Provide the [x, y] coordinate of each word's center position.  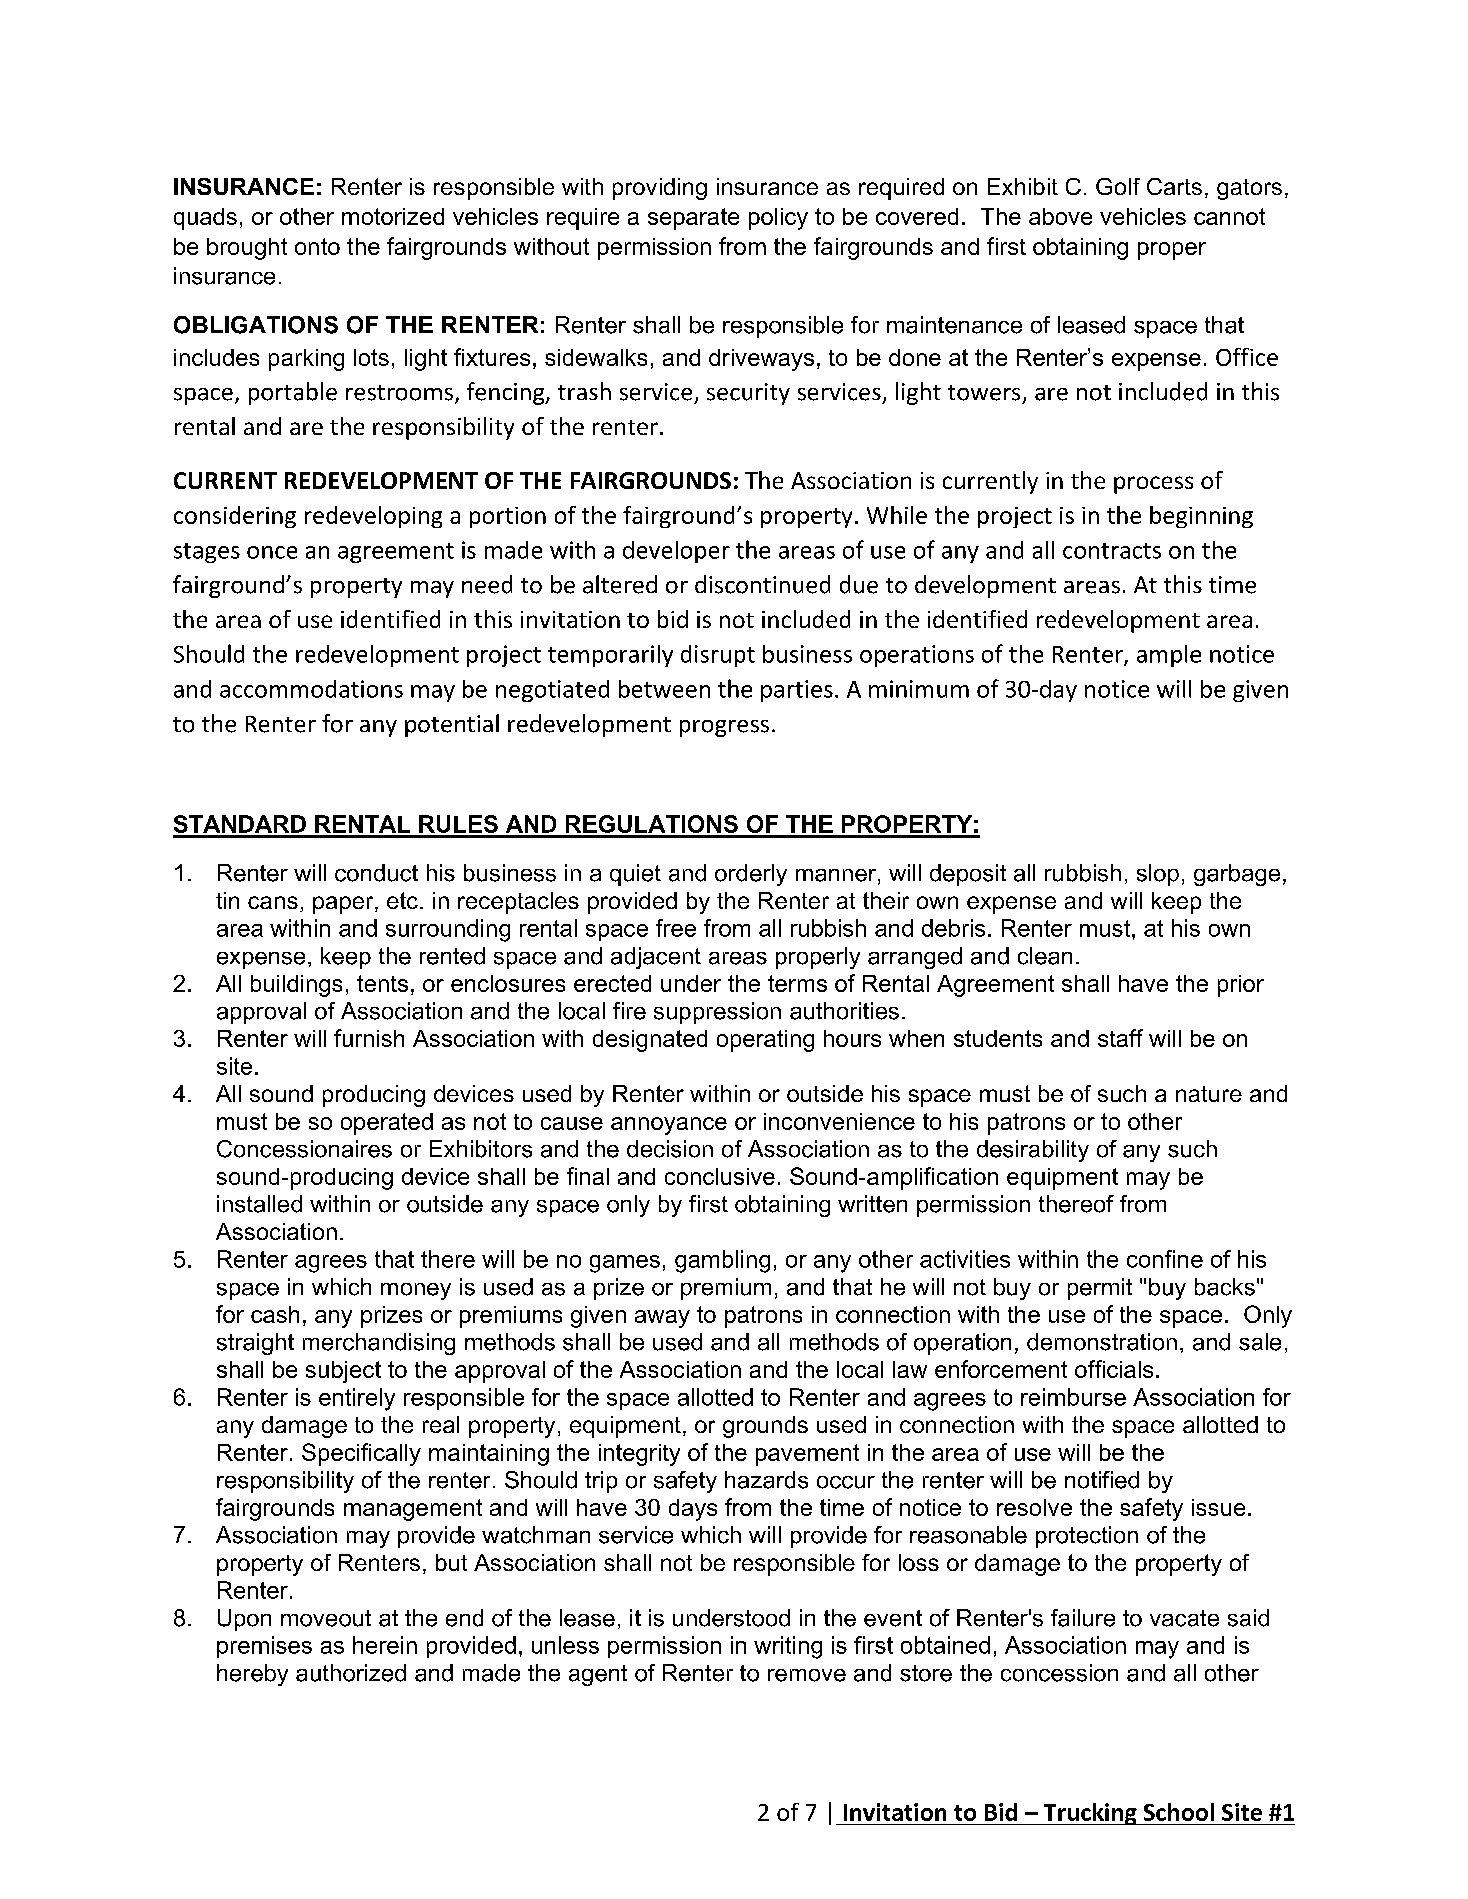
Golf [1118, 186]
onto [317, 246]
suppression [717, 1013]
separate [693, 219]
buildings [296, 986]
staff [1120, 1038]
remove [807, 1675]
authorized [351, 1673]
